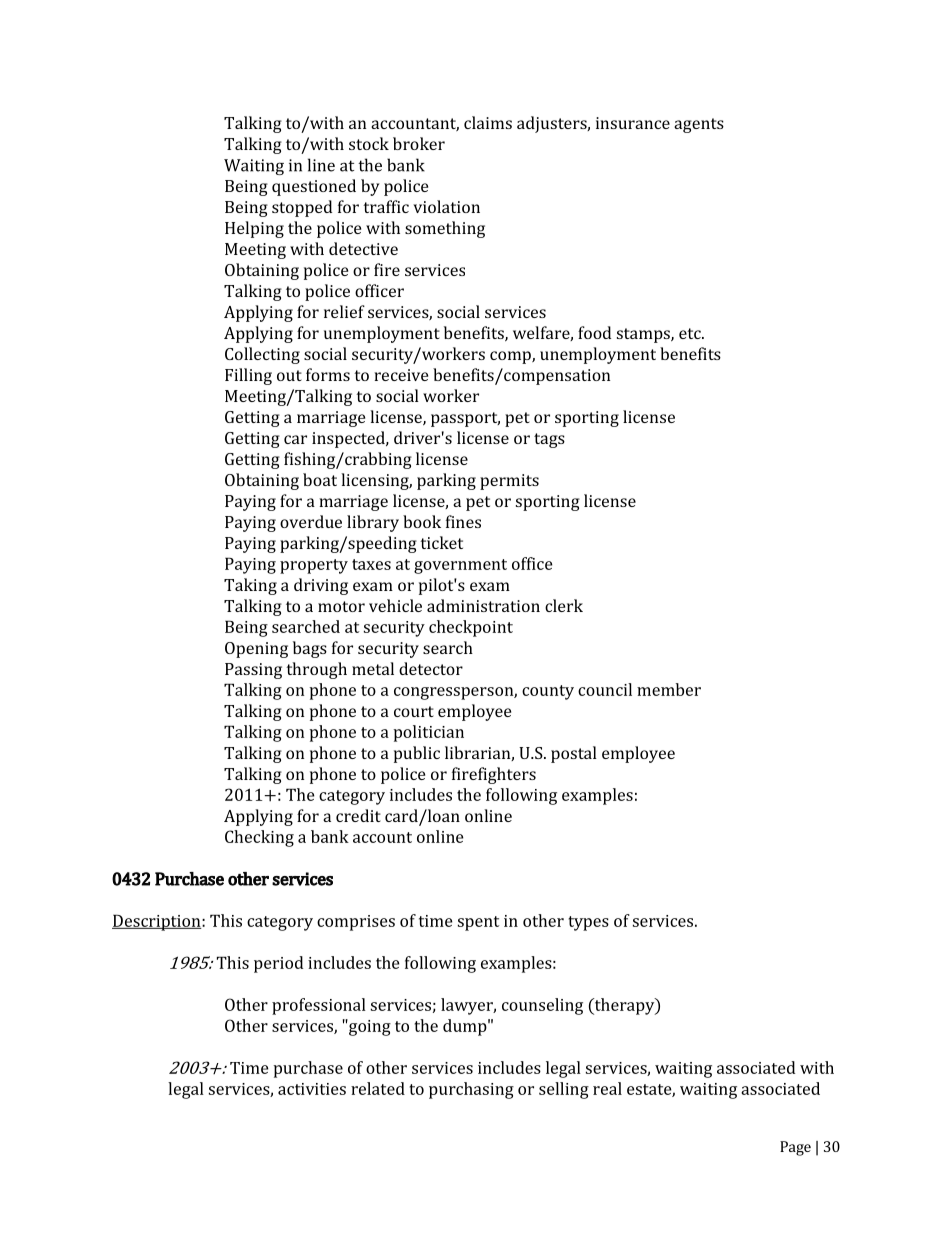  What do you see at coordinates (478, 923) in the image?
I see `spent` at bounding box center [478, 923].
